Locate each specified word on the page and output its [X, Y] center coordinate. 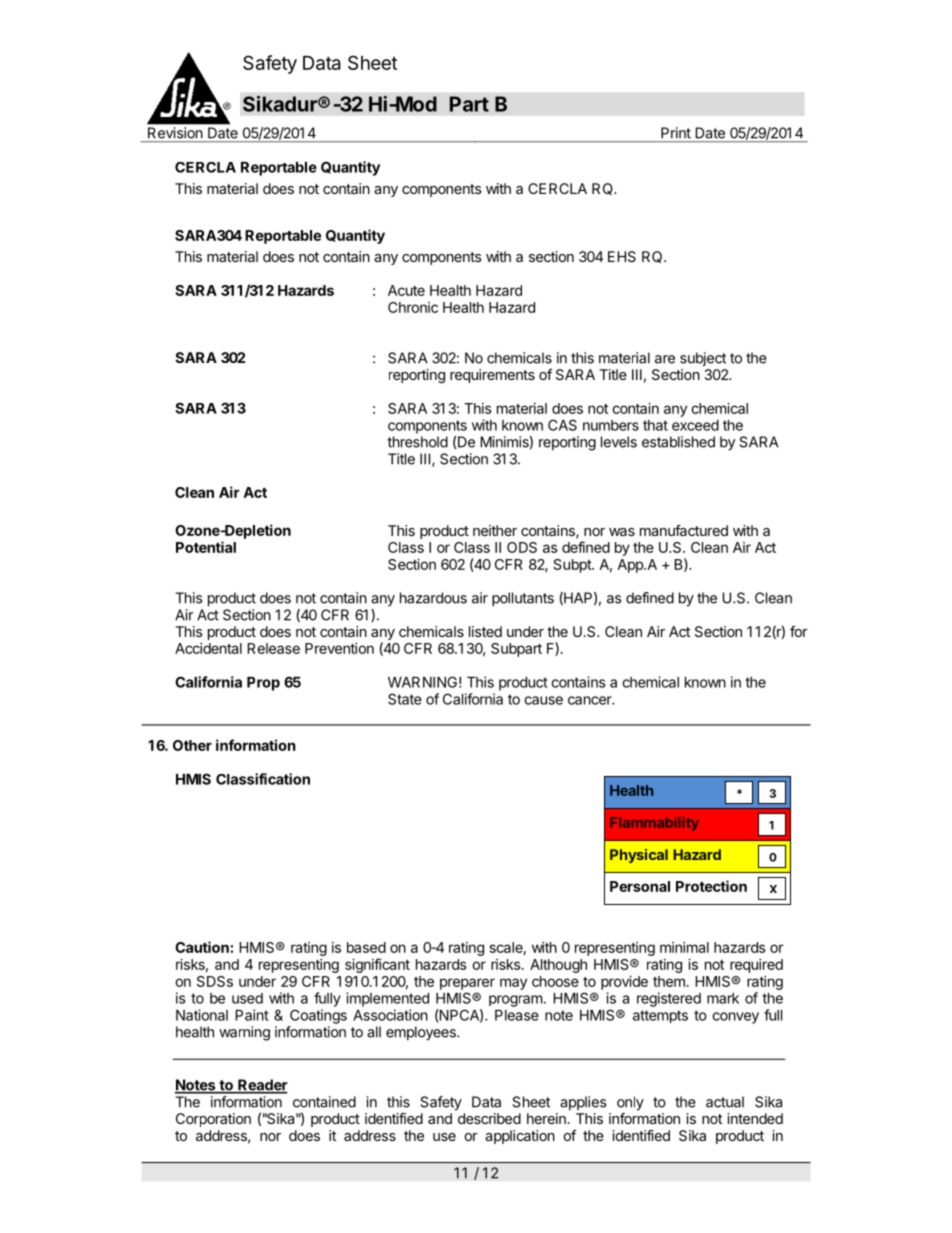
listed [485, 631]
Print [676, 133]
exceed [695, 425]
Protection [711, 886]
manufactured [684, 530]
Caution [202, 947]
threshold [417, 442]
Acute [406, 290]
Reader [262, 1086]
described [489, 1118]
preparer [467, 984]
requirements [492, 376]
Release [273, 648]
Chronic [413, 307]
